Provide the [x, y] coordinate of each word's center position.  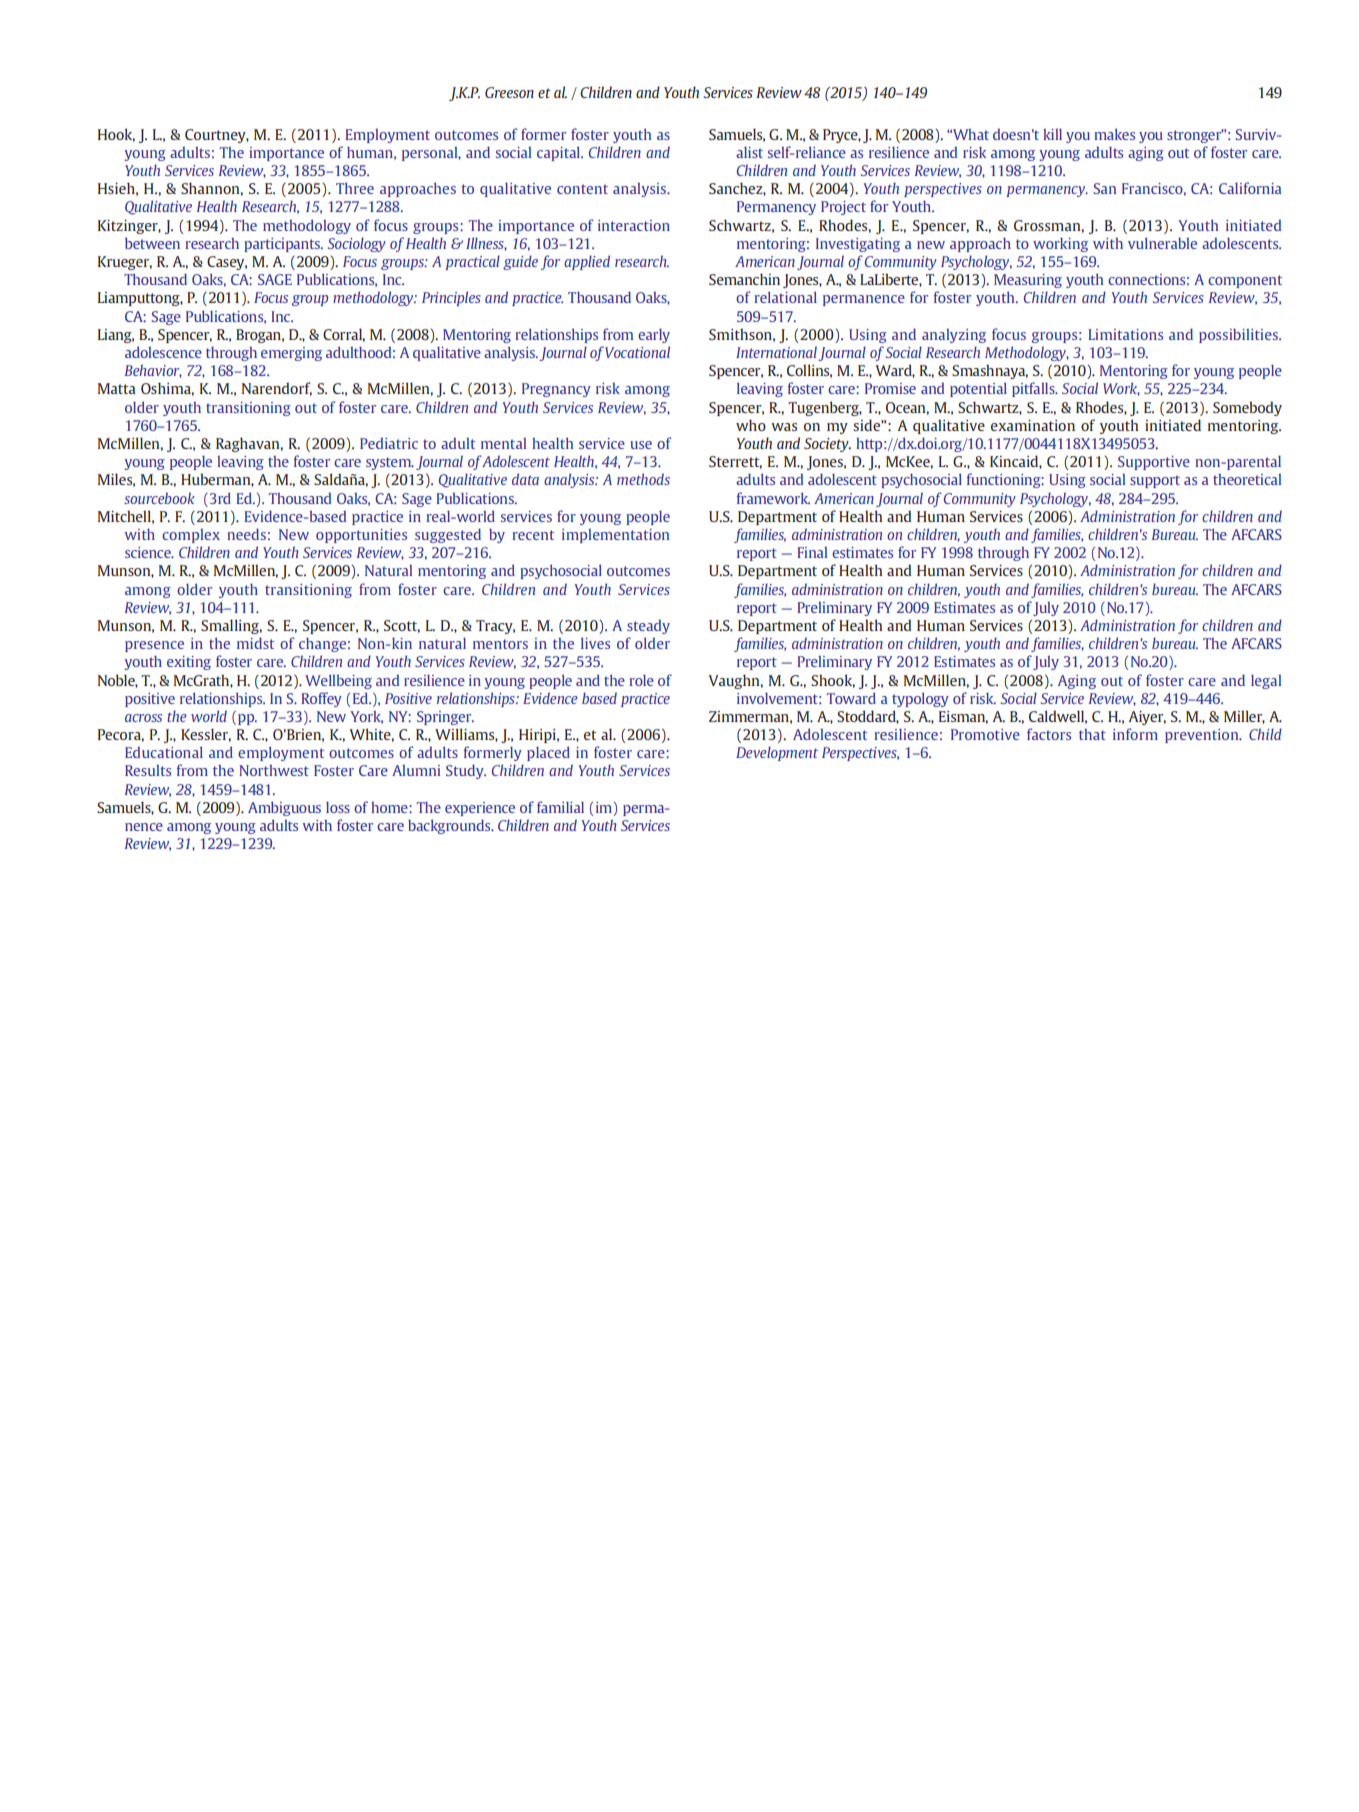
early [654, 336]
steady [648, 626]
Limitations [1125, 334]
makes [1114, 134]
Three [355, 188]
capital [559, 153]
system [390, 463]
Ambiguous [284, 808]
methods [643, 479]
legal [1266, 682]
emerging [291, 354]
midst [255, 643]
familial [560, 807]
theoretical [1247, 479]
